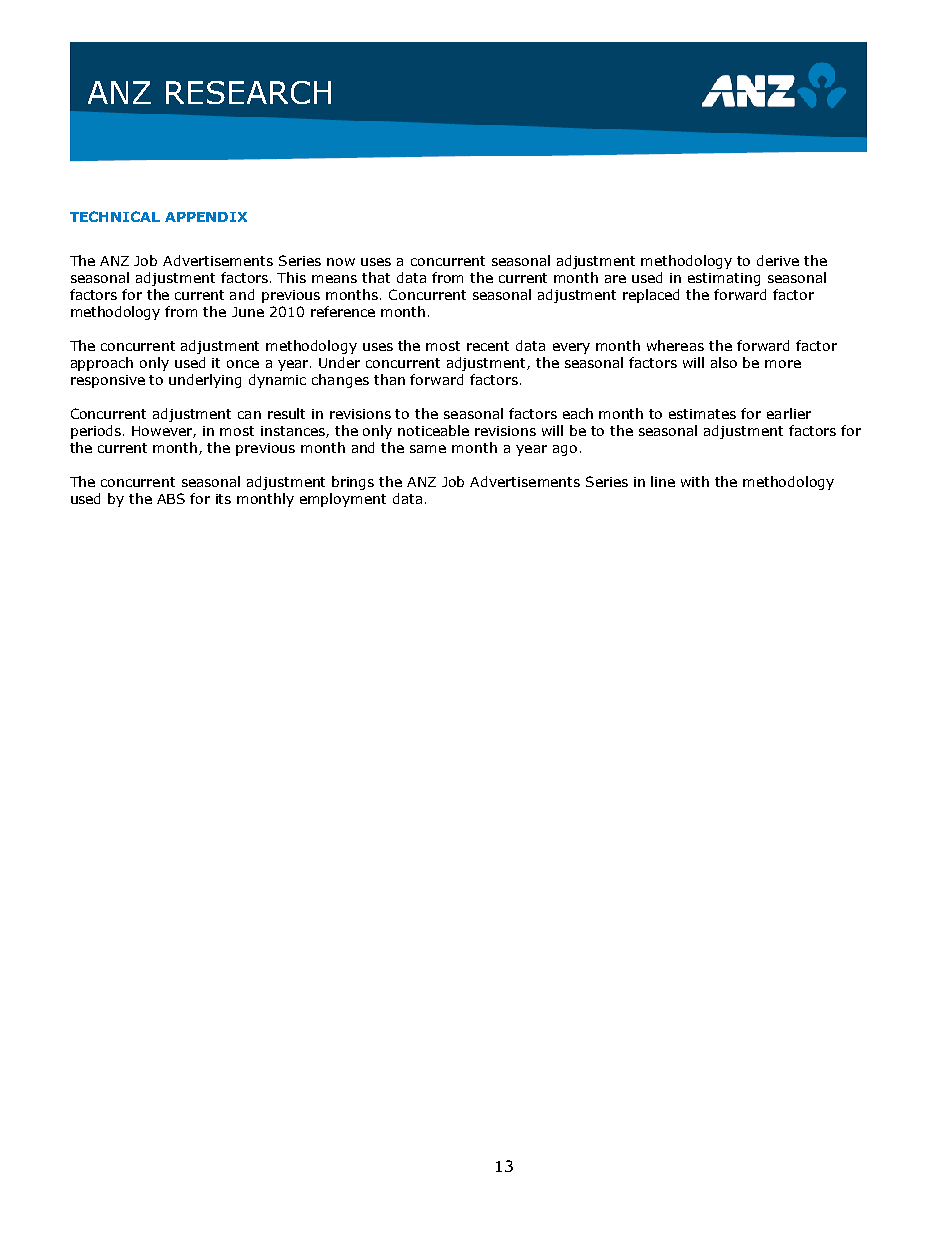 The image size is (952, 1233). Describe the element at coordinates (778, 260) in the screenshot. I see `derive` at that location.
